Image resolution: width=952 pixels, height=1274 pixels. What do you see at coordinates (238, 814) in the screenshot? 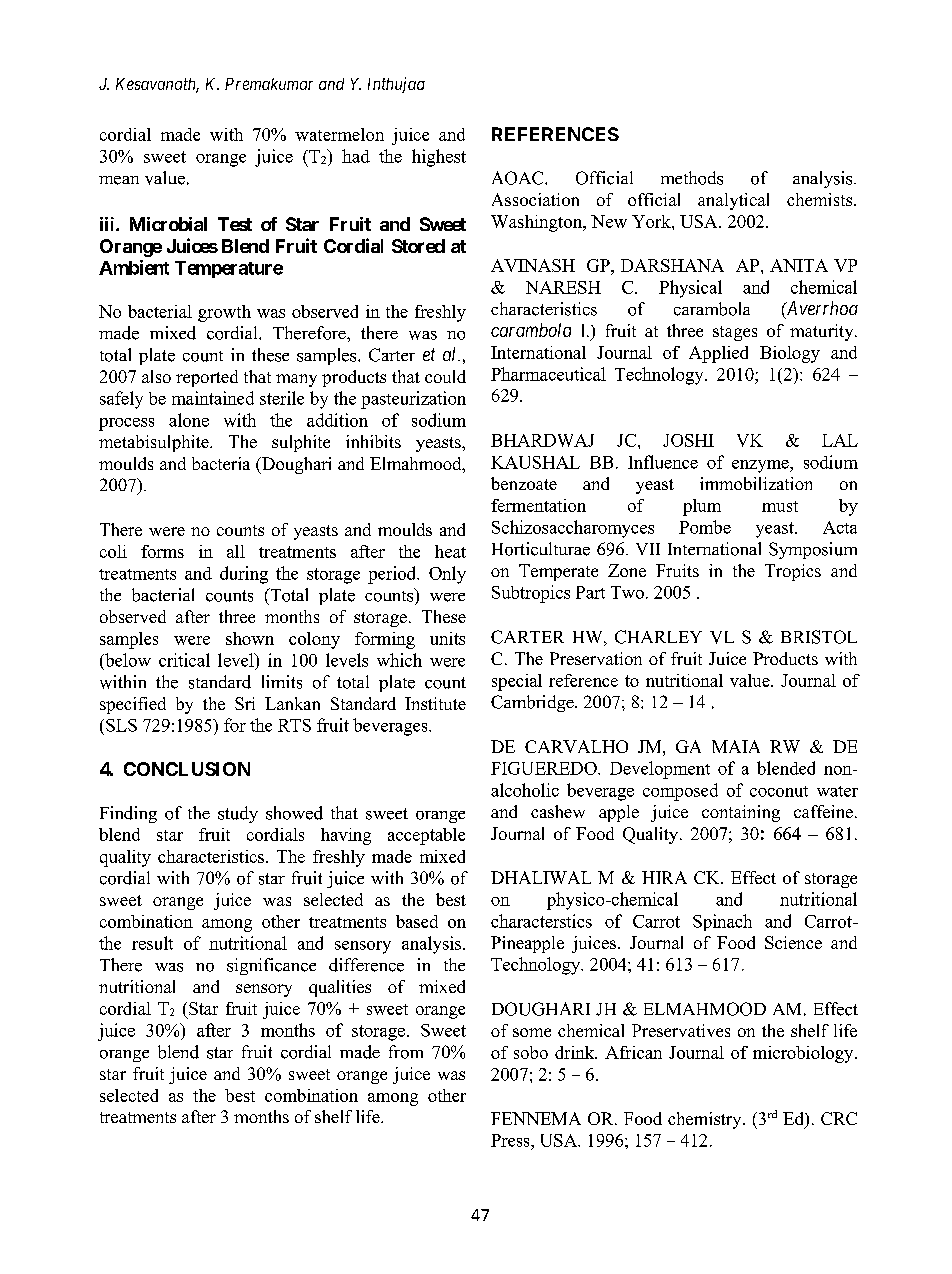
I see `study` at bounding box center [238, 814].
